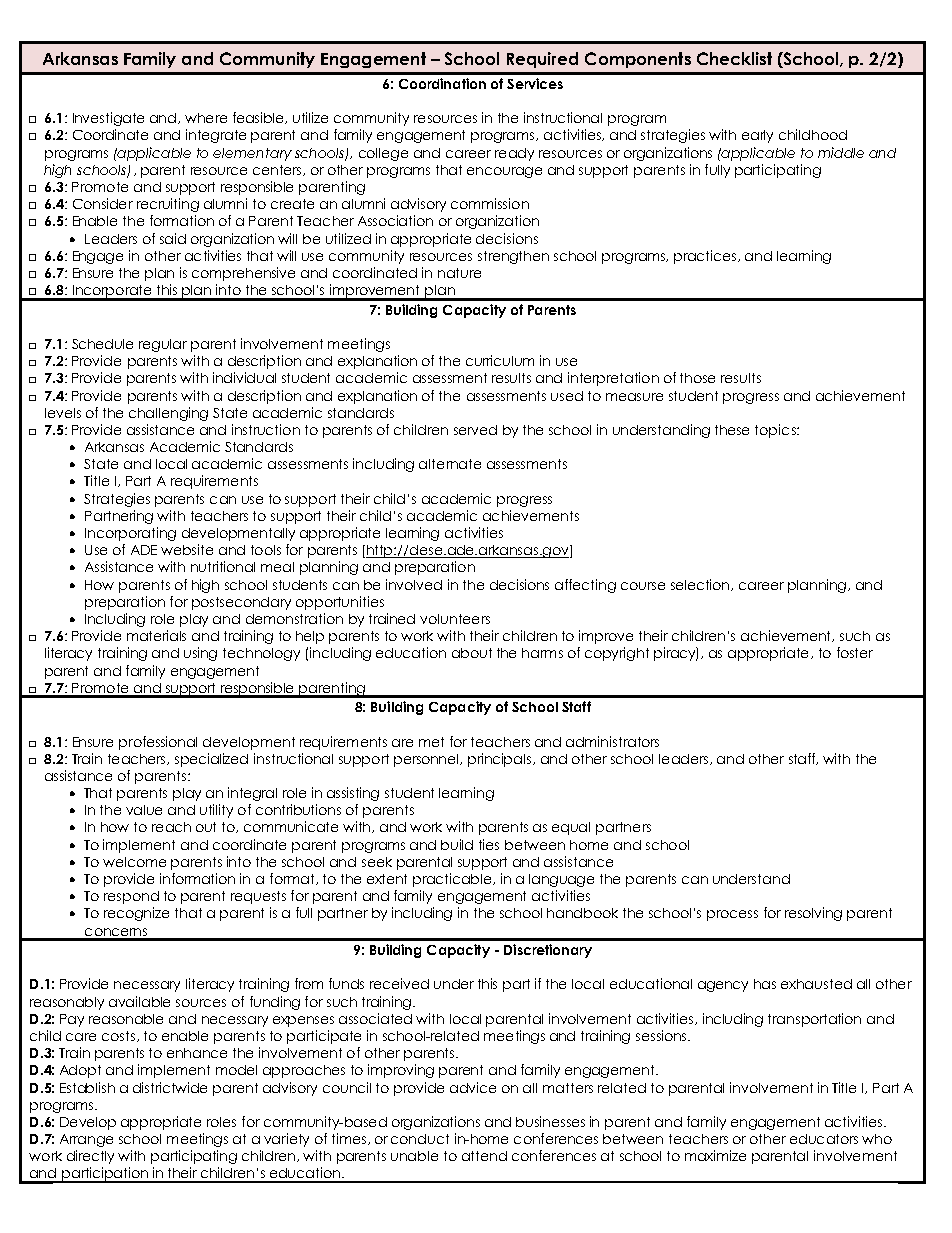 The width and height of the document is (952, 1233). I want to click on Coordination, so click(442, 83).
